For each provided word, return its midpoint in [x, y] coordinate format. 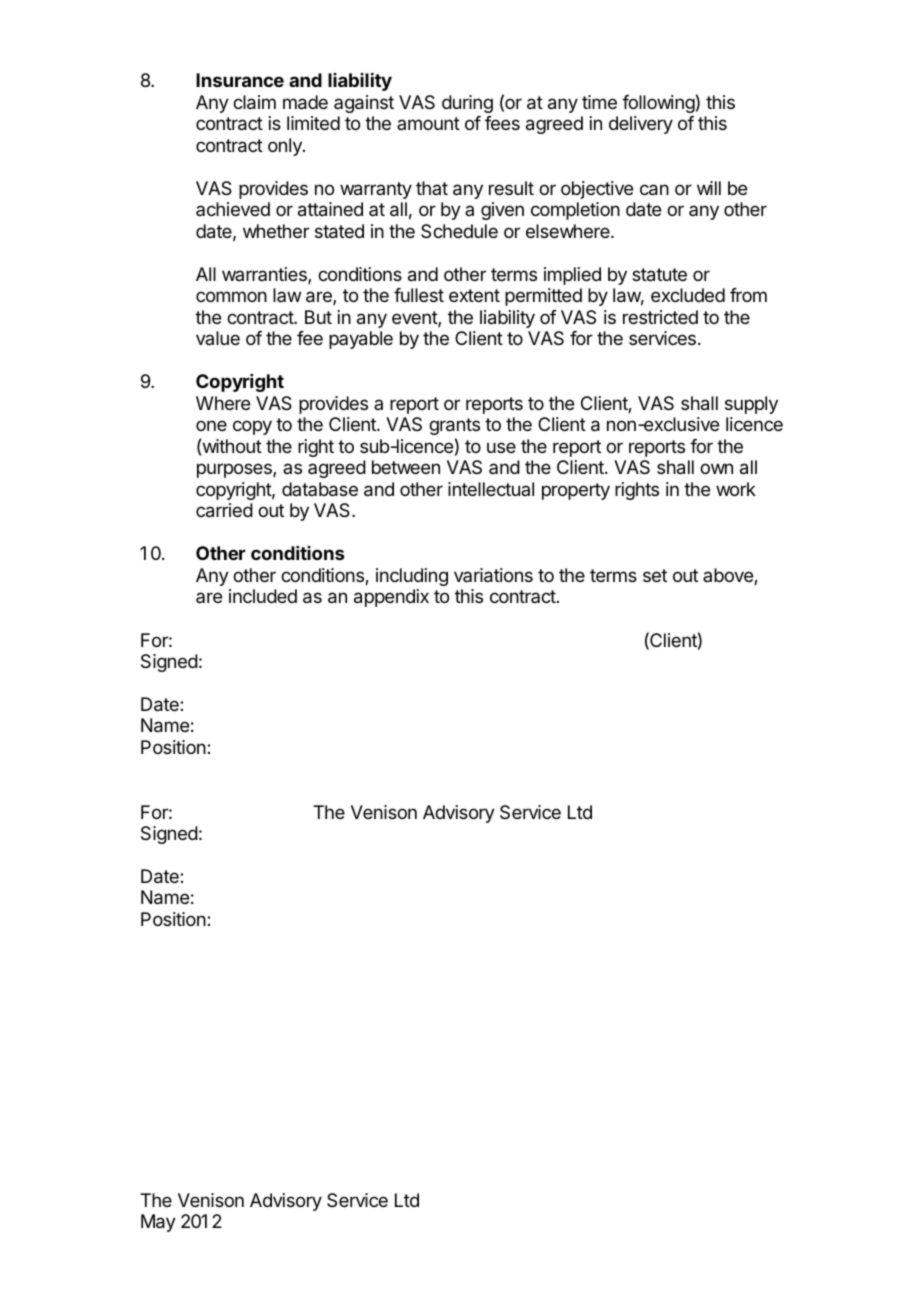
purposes [235, 470]
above [729, 576]
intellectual [491, 489]
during [467, 104]
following [658, 104]
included [263, 596]
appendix [391, 598]
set [655, 575]
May [158, 1223]
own [716, 468]
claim [254, 102]
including [412, 577]
